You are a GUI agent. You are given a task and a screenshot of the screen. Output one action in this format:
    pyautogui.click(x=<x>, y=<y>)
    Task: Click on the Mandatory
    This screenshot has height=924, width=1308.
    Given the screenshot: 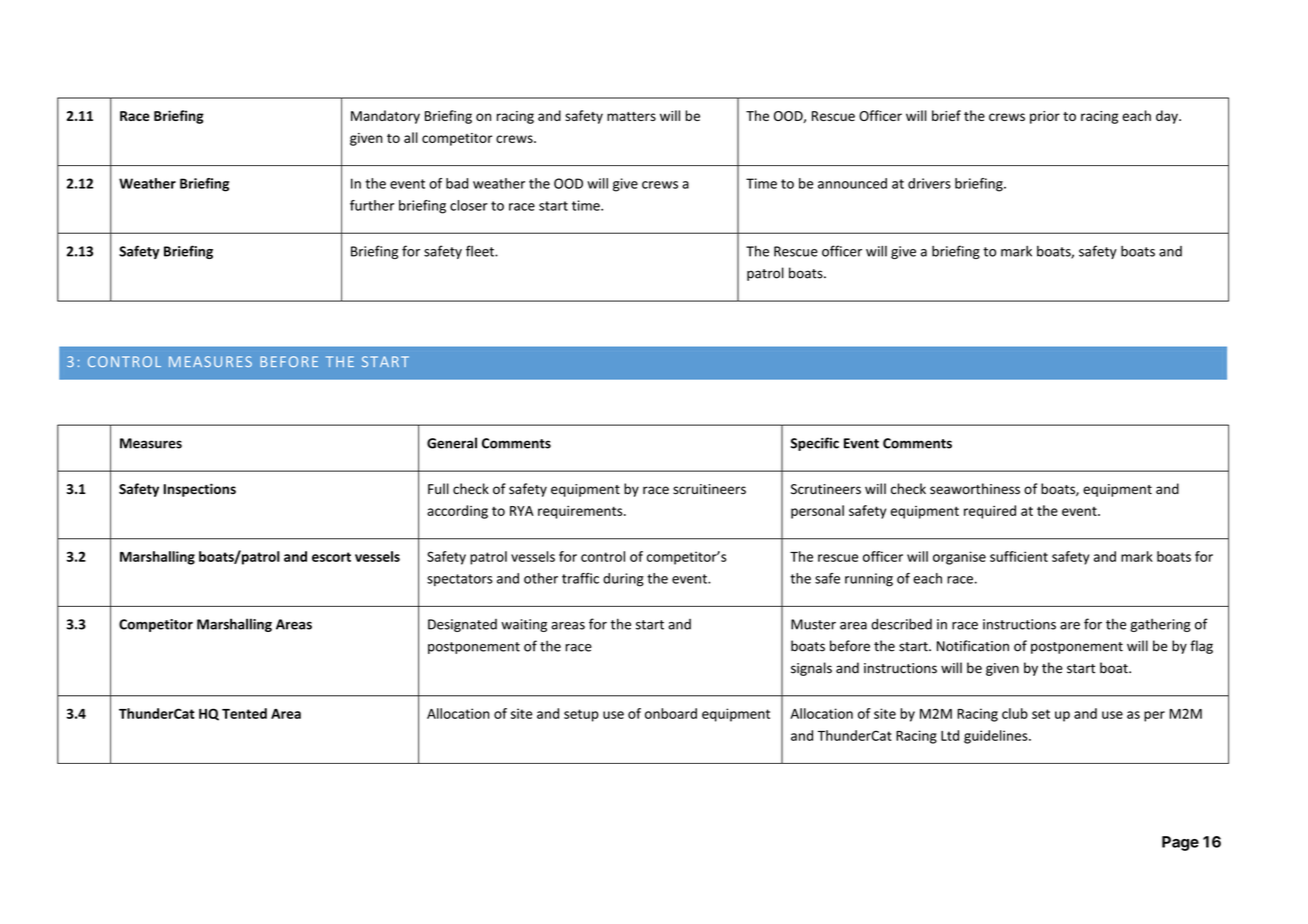 What is the action you would take?
    pyautogui.click(x=385, y=117)
